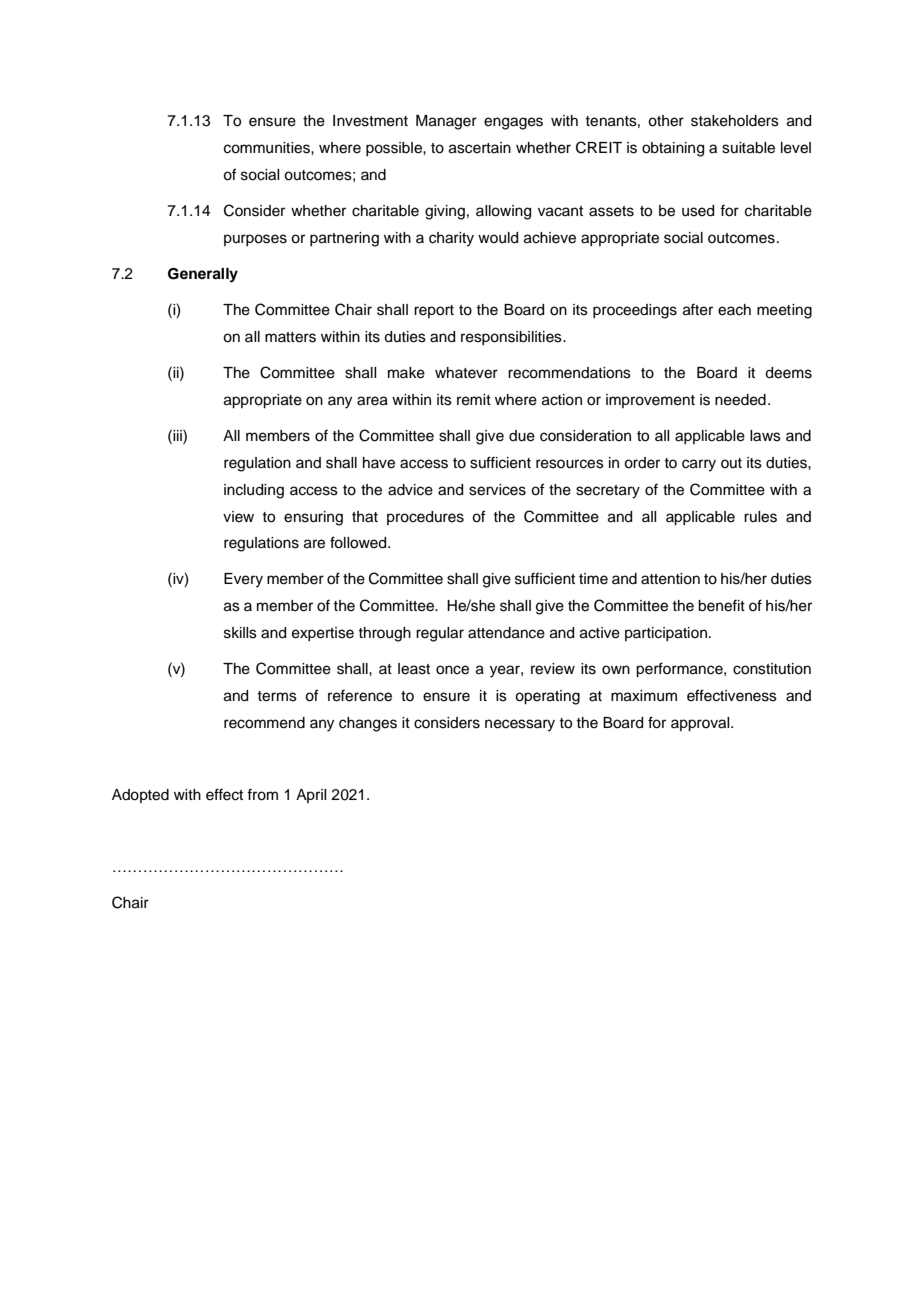  I want to click on regular, so click(440, 634).
